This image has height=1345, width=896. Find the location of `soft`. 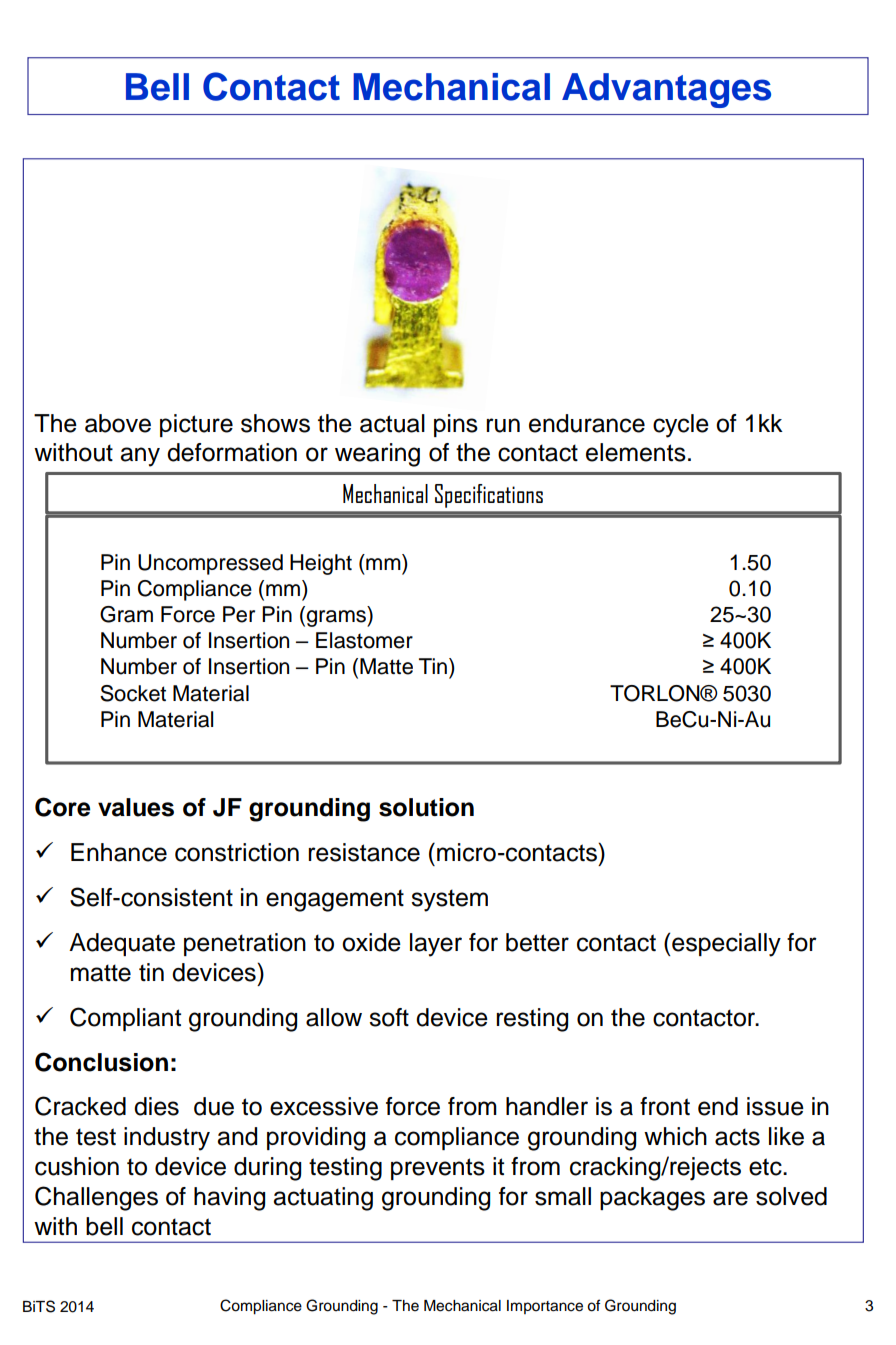

soft is located at coordinates (389, 1017).
